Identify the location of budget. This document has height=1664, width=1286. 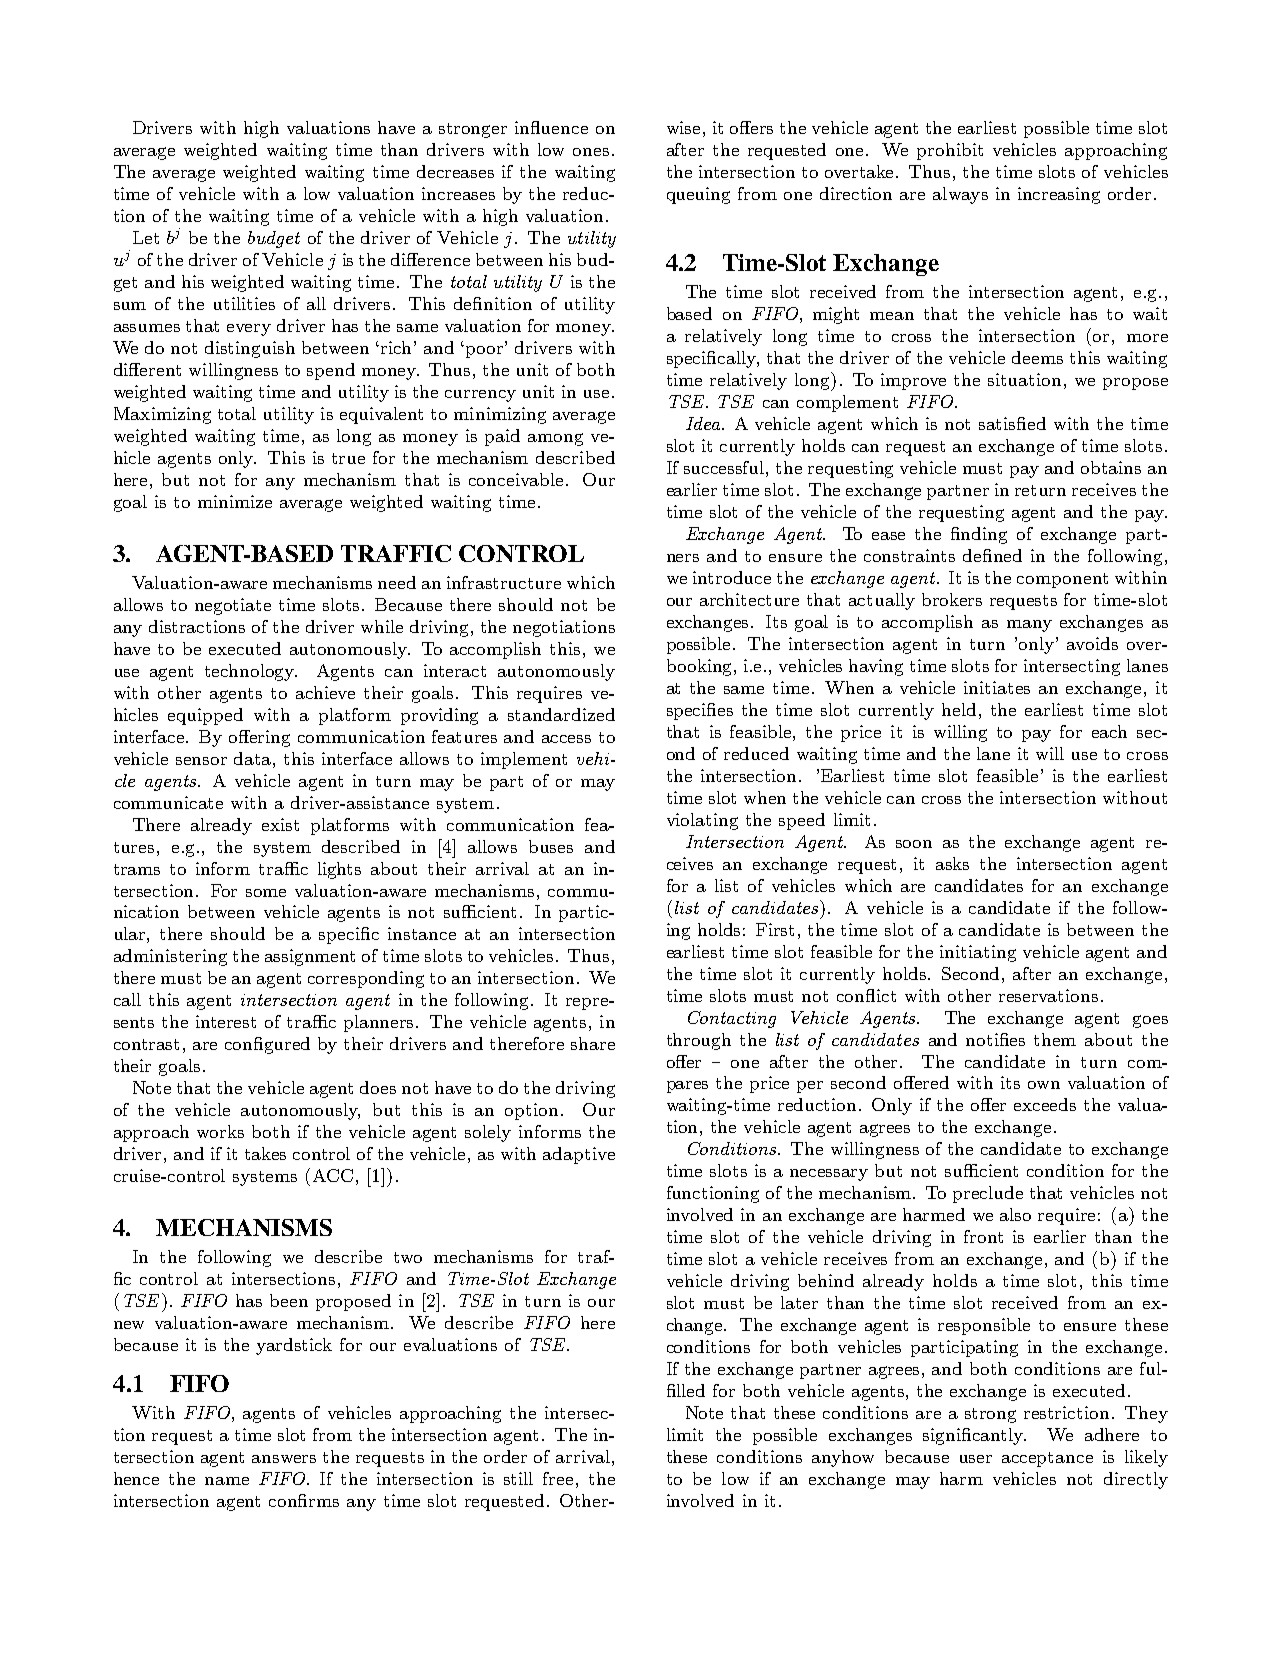
(274, 239).
